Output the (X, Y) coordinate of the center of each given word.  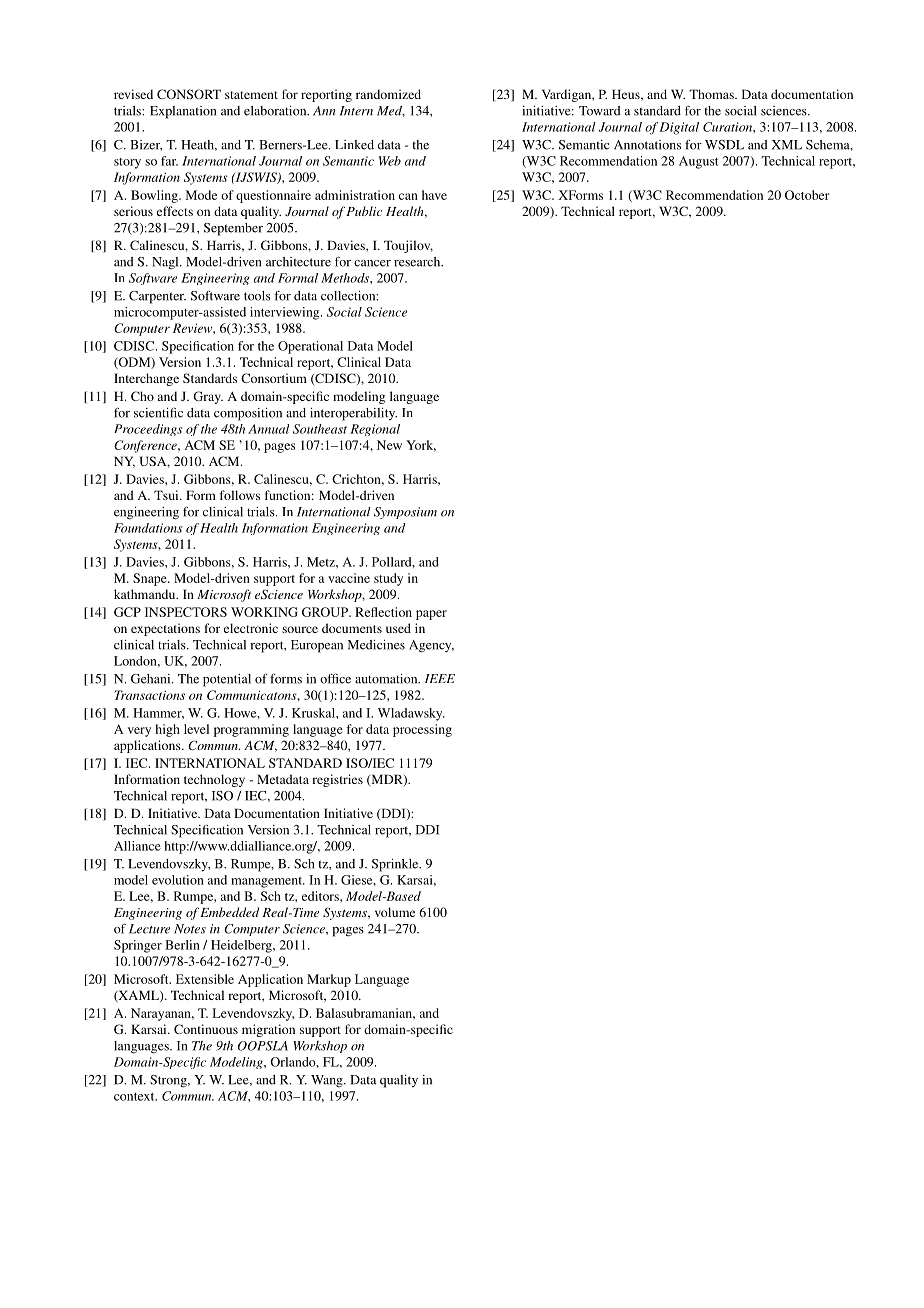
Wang (328, 1081)
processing (422, 730)
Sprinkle (396, 865)
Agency (431, 646)
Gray (208, 397)
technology (214, 780)
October (807, 195)
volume (395, 912)
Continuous (206, 1029)
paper (431, 615)
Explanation (183, 112)
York (421, 446)
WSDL (724, 145)
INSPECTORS (186, 612)
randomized (388, 94)
